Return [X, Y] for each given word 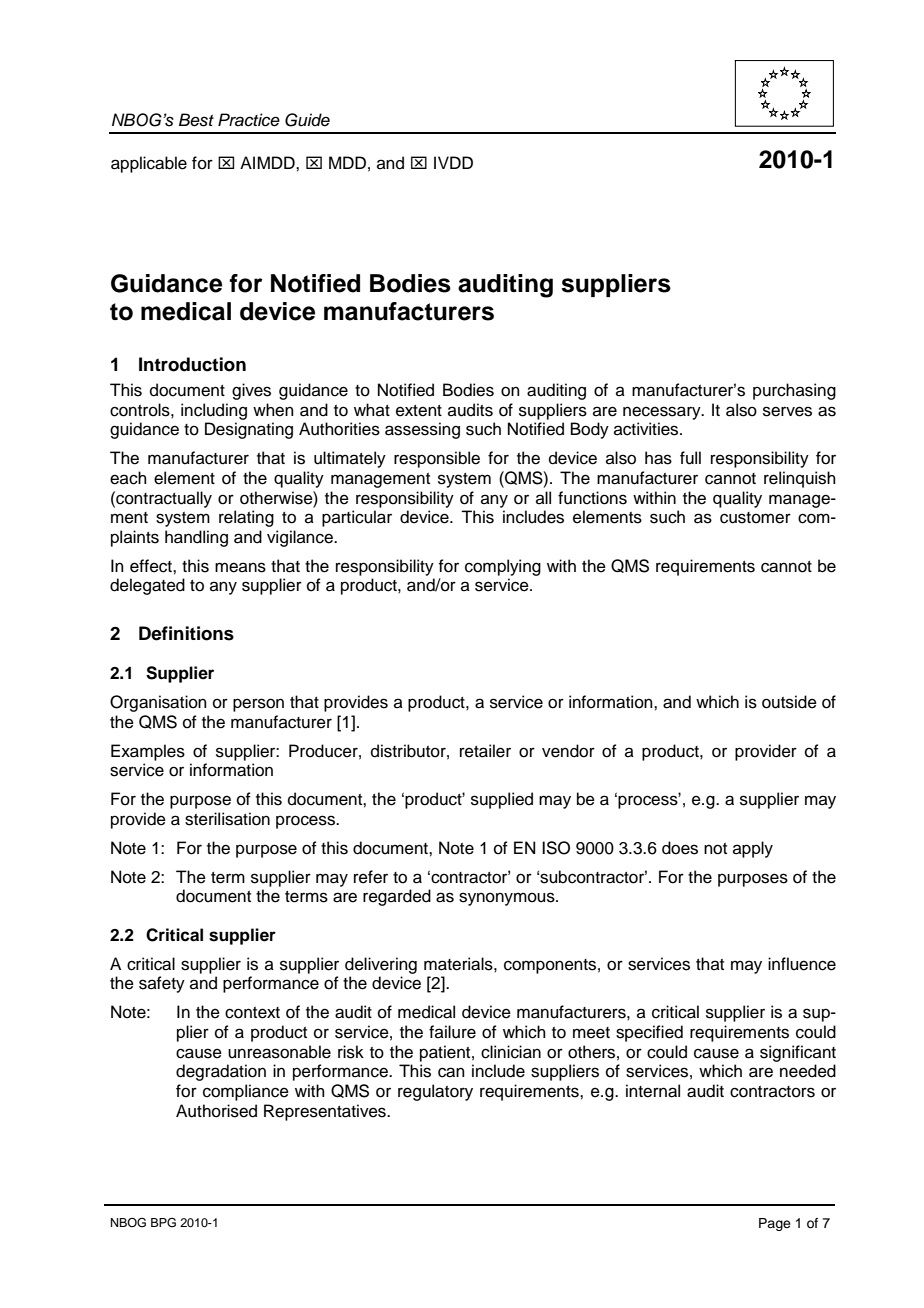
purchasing [794, 391]
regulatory [435, 1092]
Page [775, 1224]
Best [196, 120]
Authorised [216, 1111]
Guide [307, 120]
